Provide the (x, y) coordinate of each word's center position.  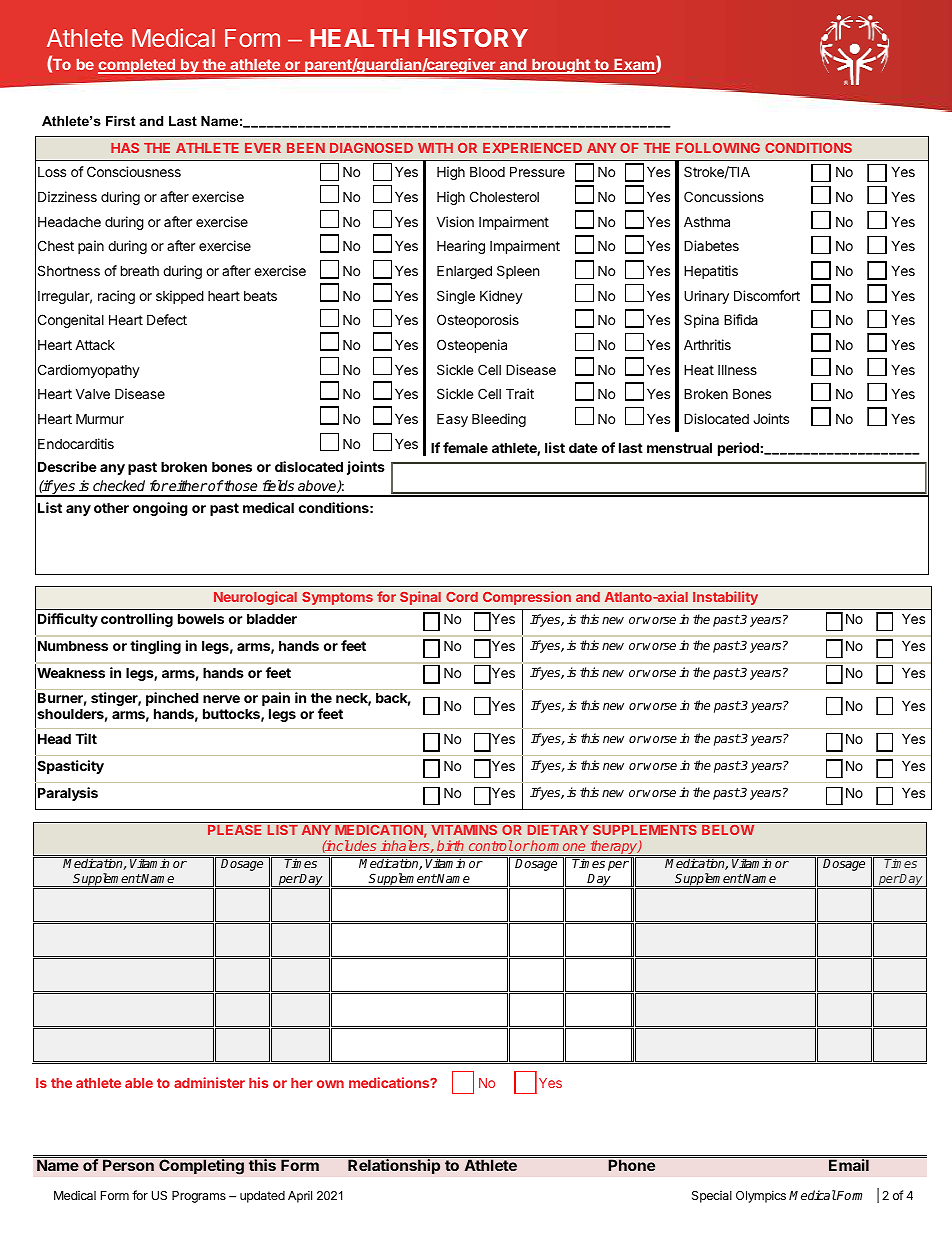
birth (450, 845)
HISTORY (473, 38)
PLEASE (235, 828)
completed (137, 66)
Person (128, 1165)
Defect (167, 319)
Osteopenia (472, 346)
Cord (462, 597)
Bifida (741, 319)
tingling (155, 647)
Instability (725, 598)
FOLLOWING (718, 148)
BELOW (728, 830)
